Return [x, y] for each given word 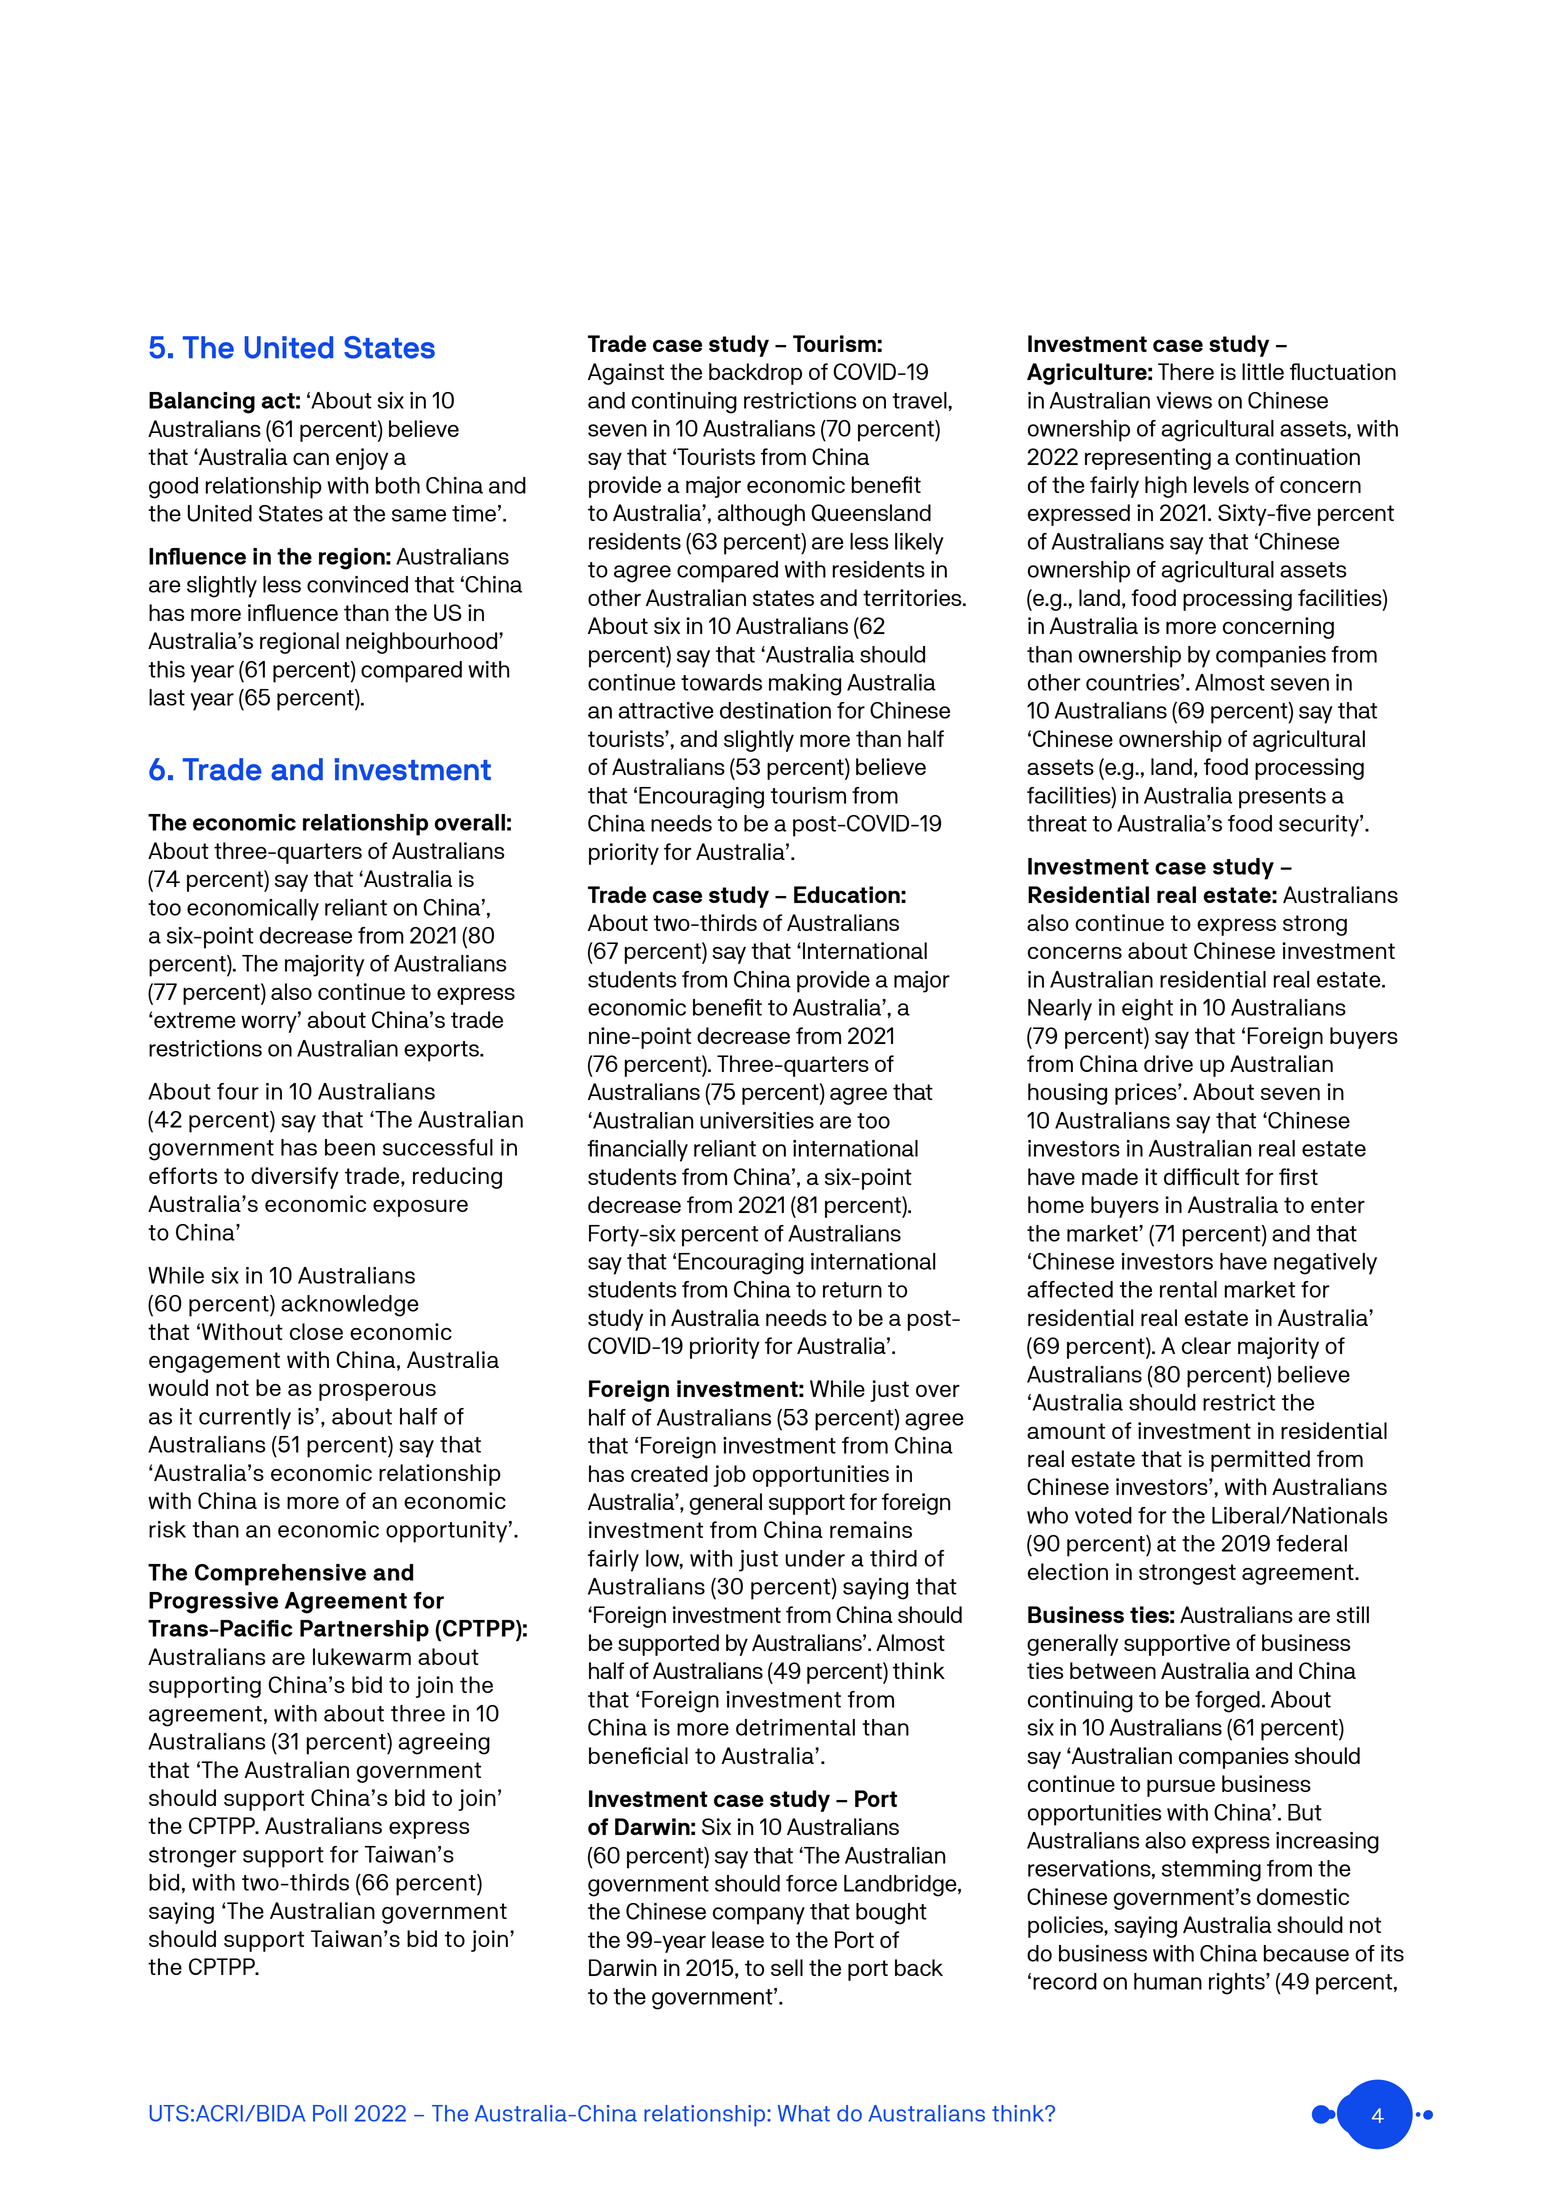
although [761, 515]
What [804, 2113]
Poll [330, 2113]
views [1184, 400]
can [311, 459]
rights [1238, 1984]
